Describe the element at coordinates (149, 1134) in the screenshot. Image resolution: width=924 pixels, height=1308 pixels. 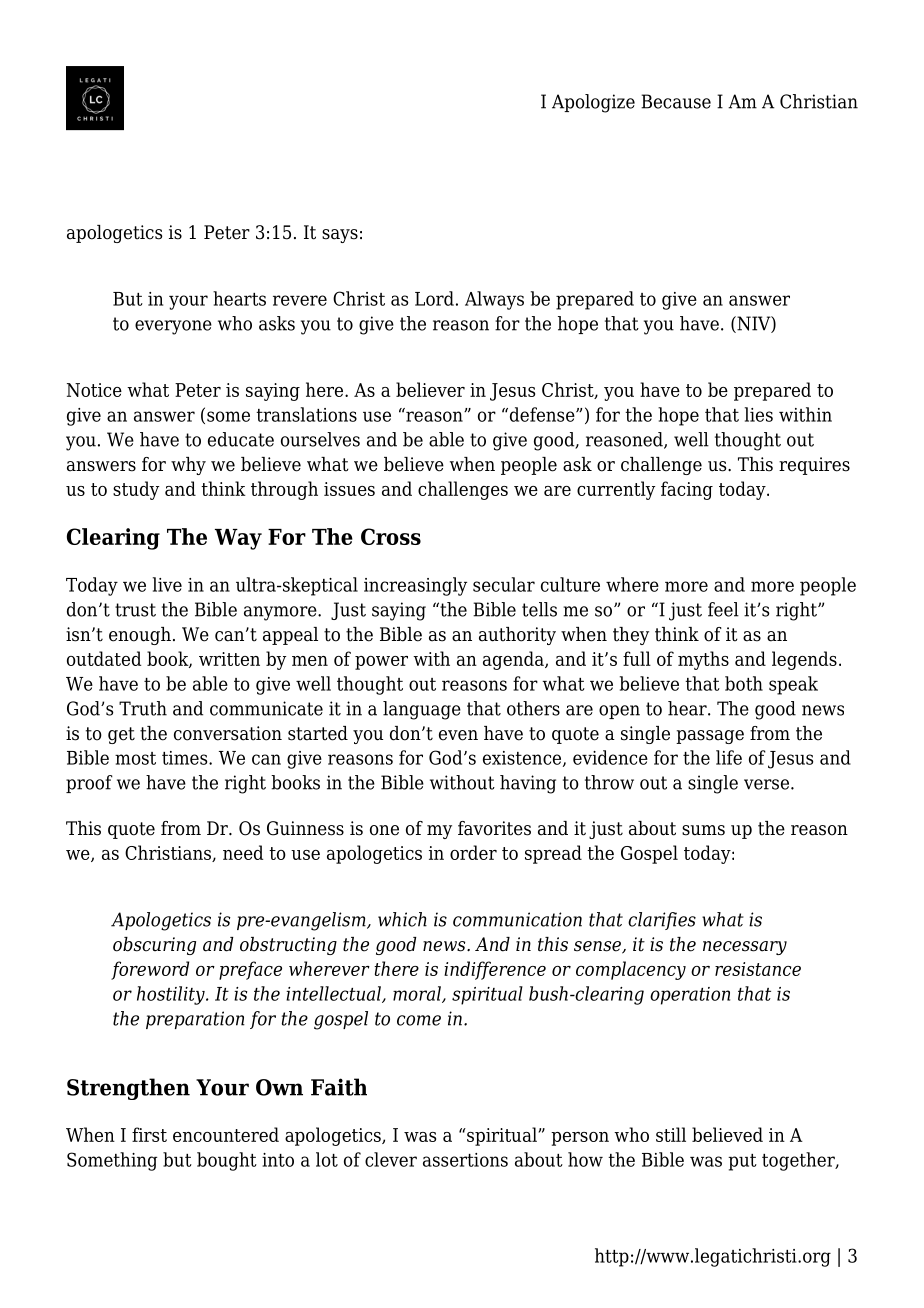
I see `first` at that location.
